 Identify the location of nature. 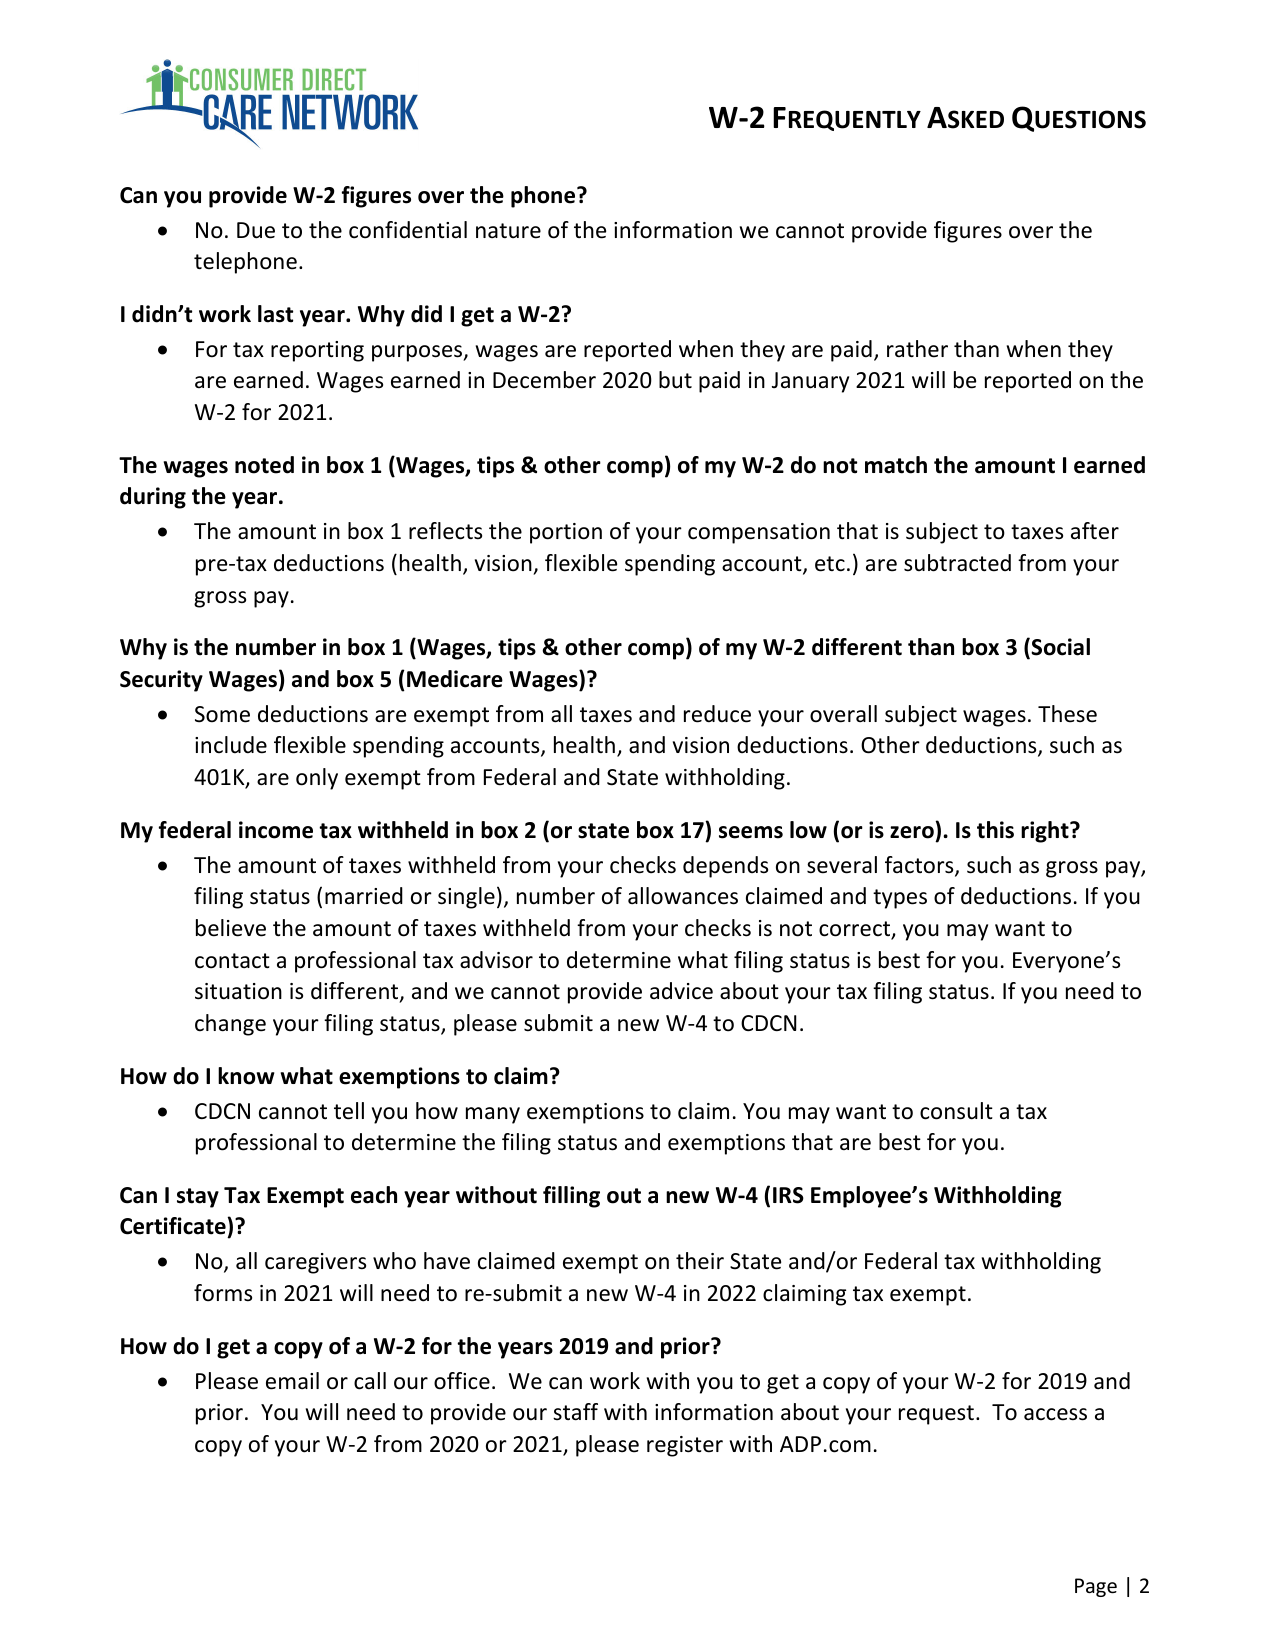
(508, 231).
